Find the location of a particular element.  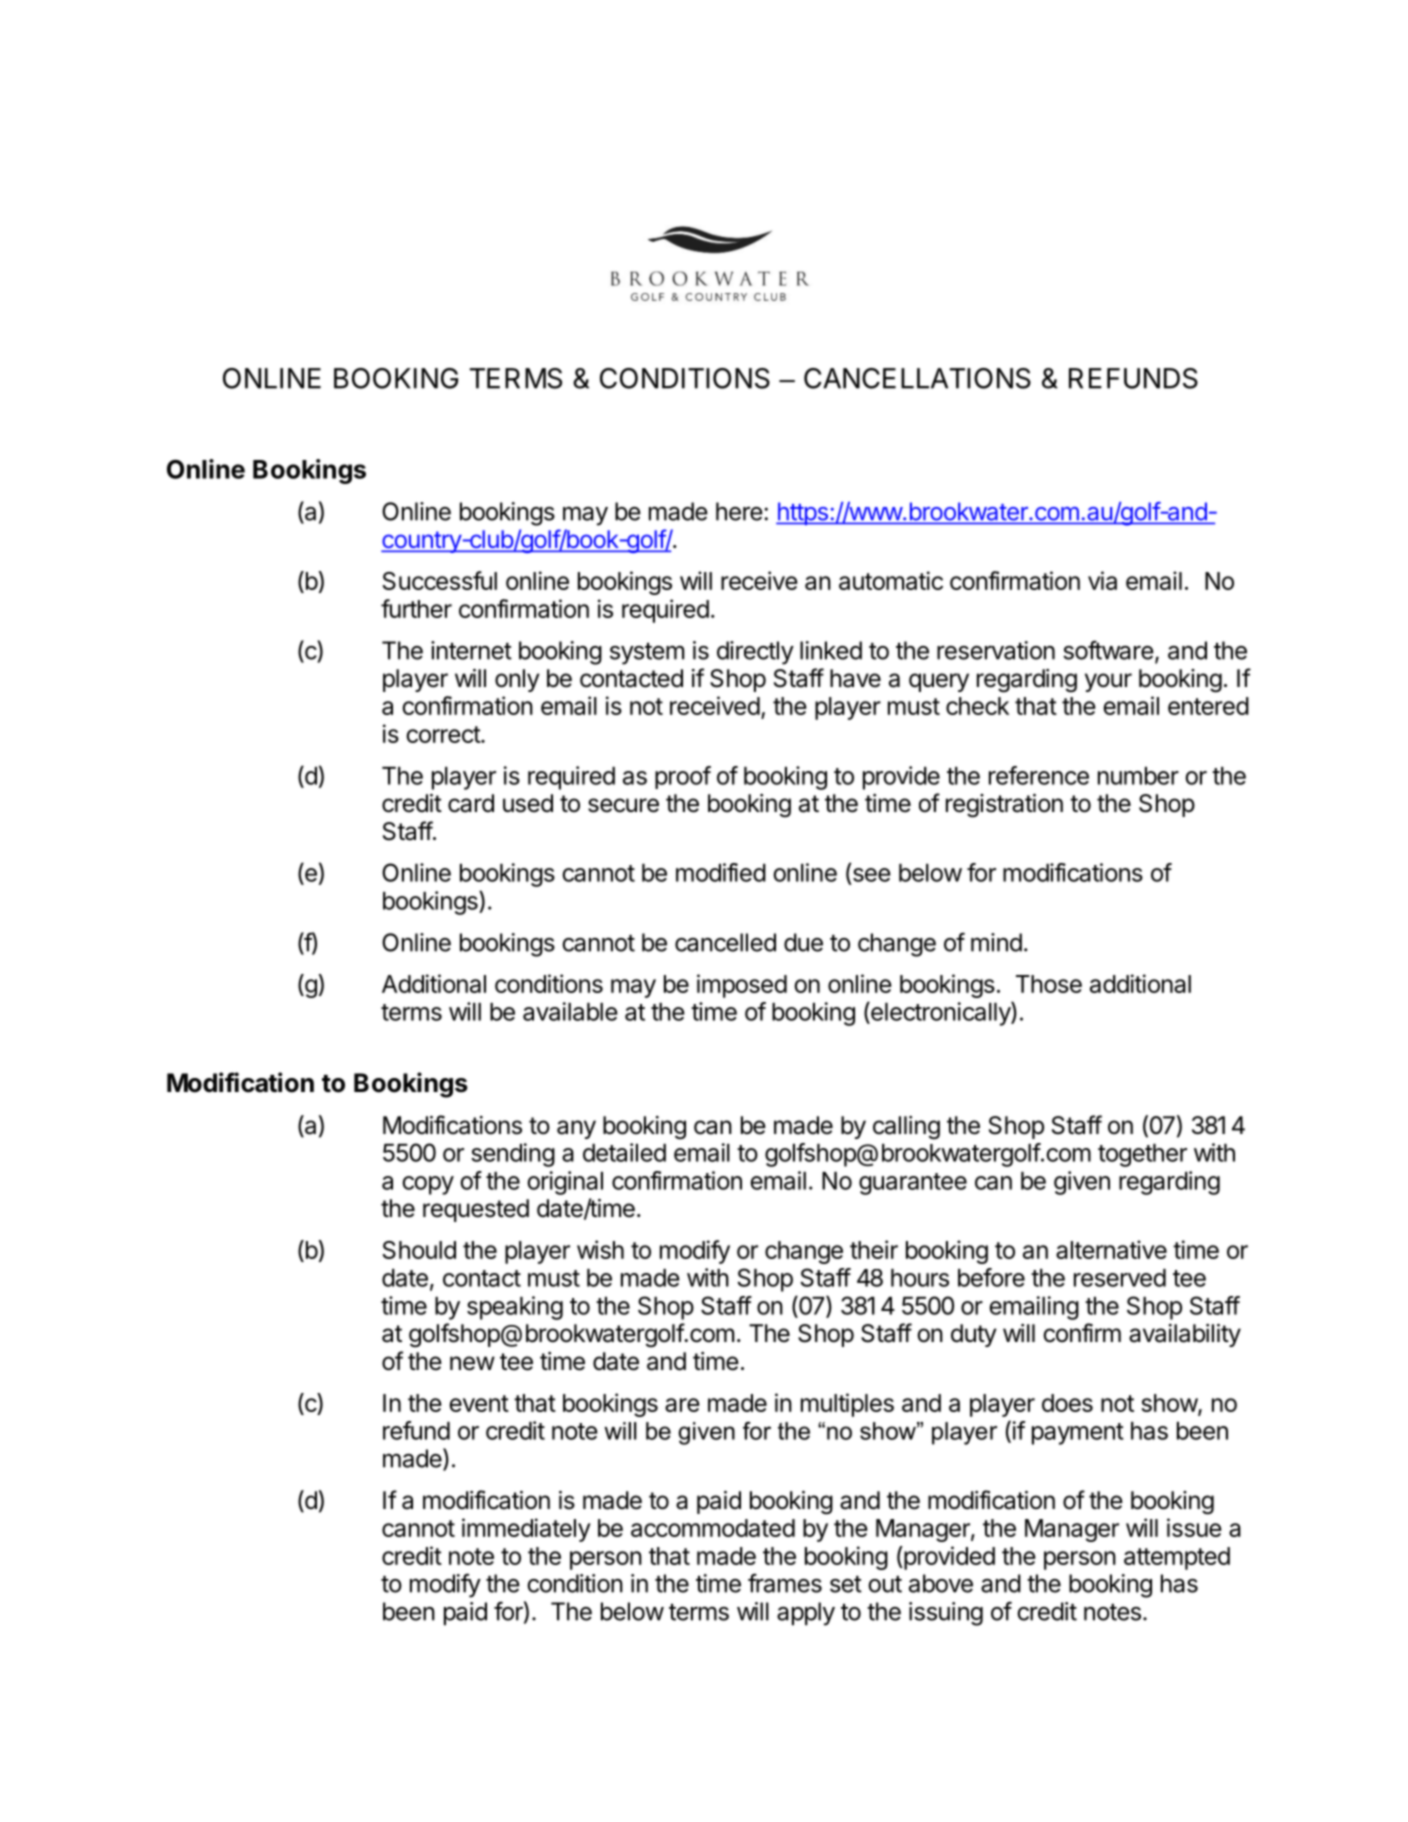

software is located at coordinates (1108, 650).
